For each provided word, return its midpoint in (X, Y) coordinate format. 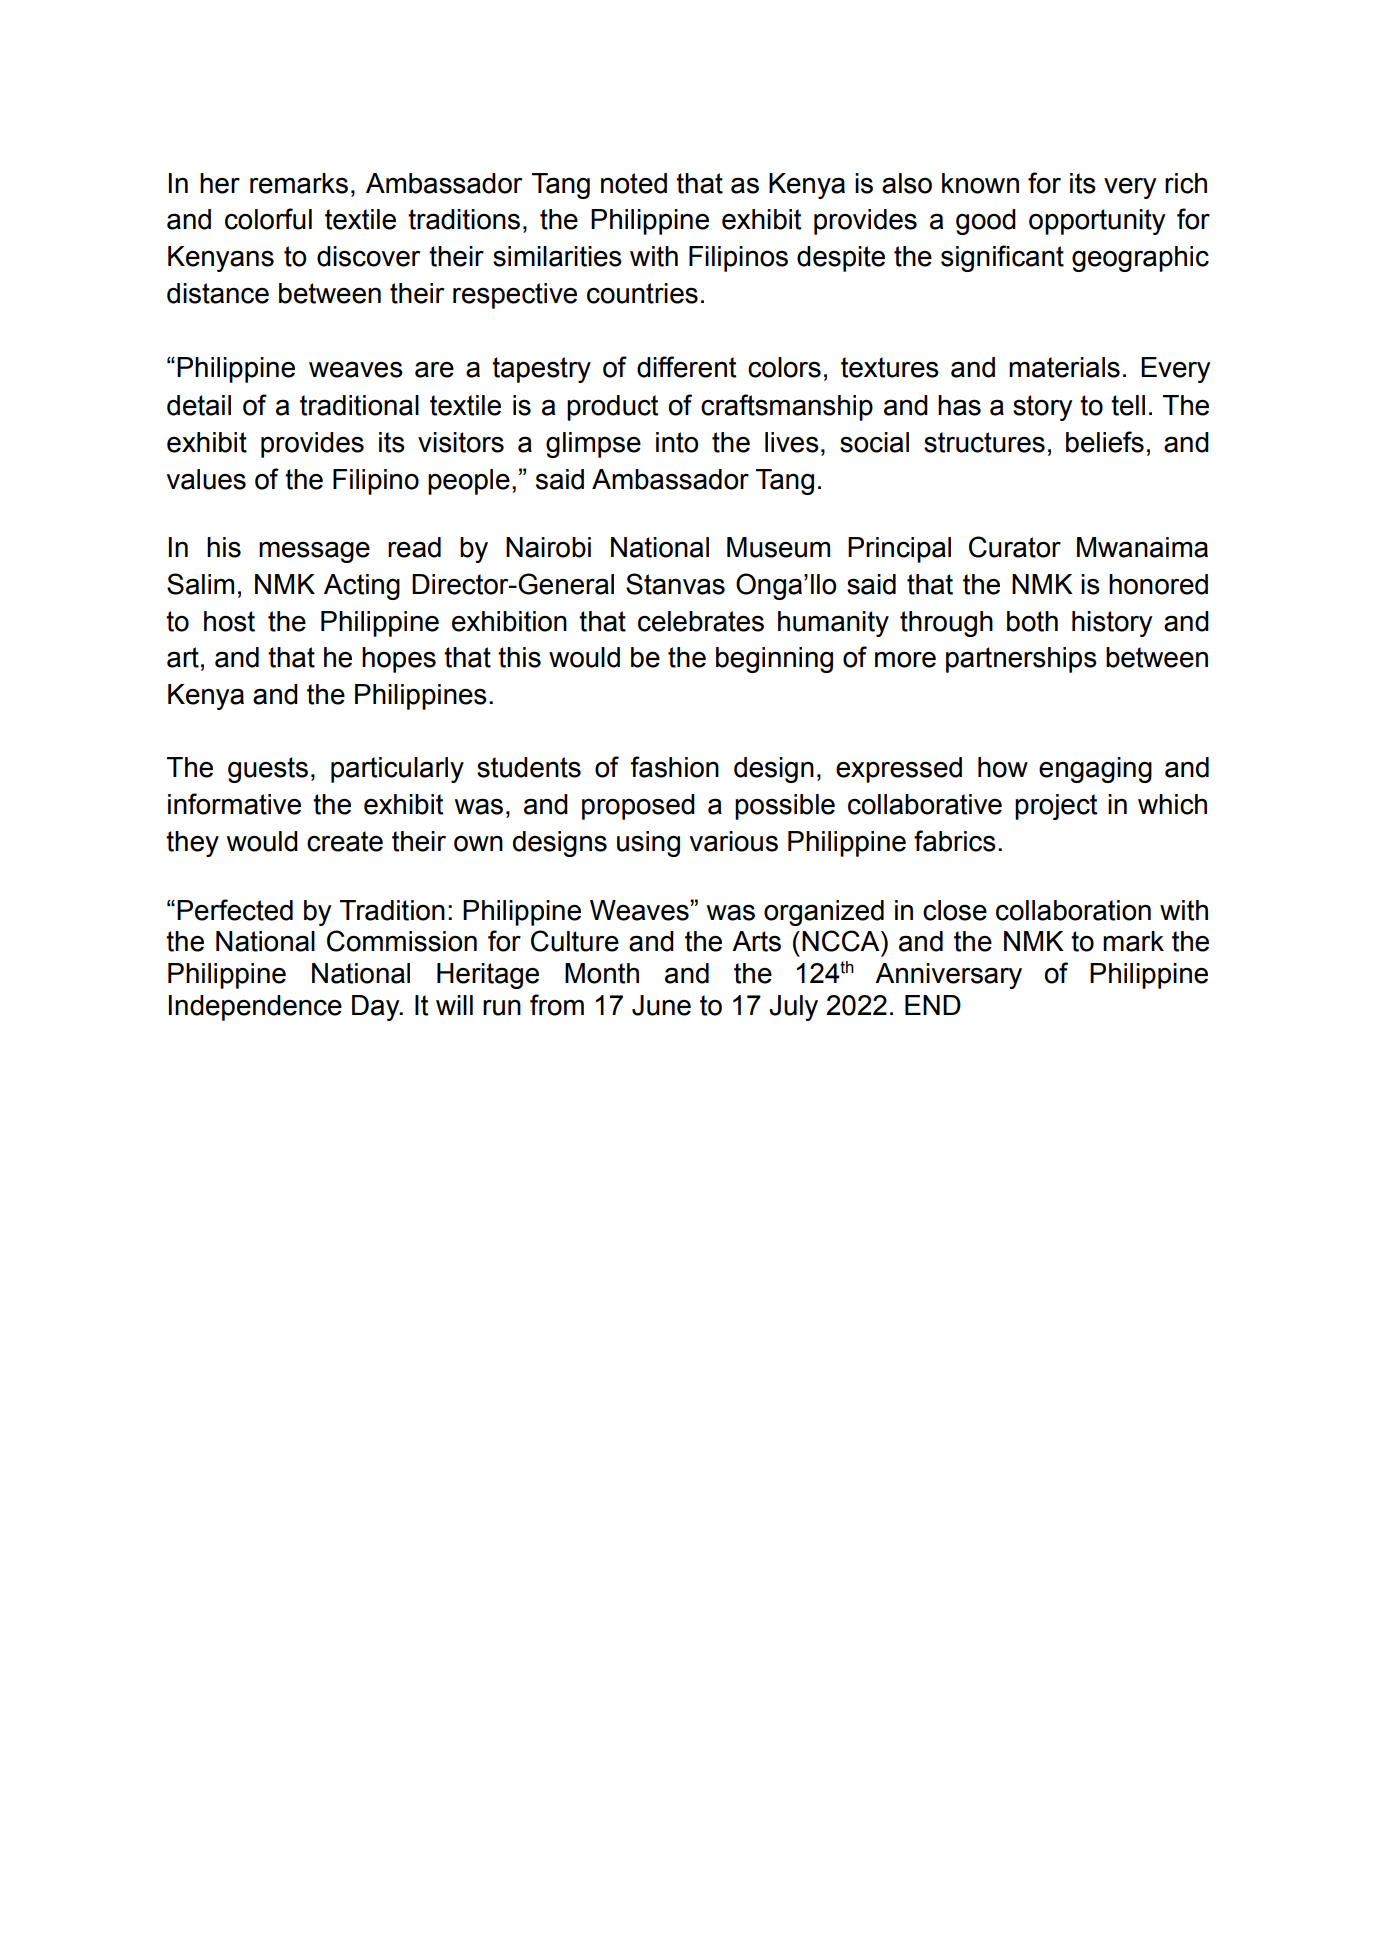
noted (634, 183)
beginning (774, 660)
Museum (778, 547)
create (345, 841)
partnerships (1021, 660)
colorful (268, 219)
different (686, 367)
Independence (255, 1008)
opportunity (1097, 222)
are (434, 369)
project (1056, 807)
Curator (1015, 547)
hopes (399, 660)
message (314, 552)
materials (1064, 367)
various (733, 841)
